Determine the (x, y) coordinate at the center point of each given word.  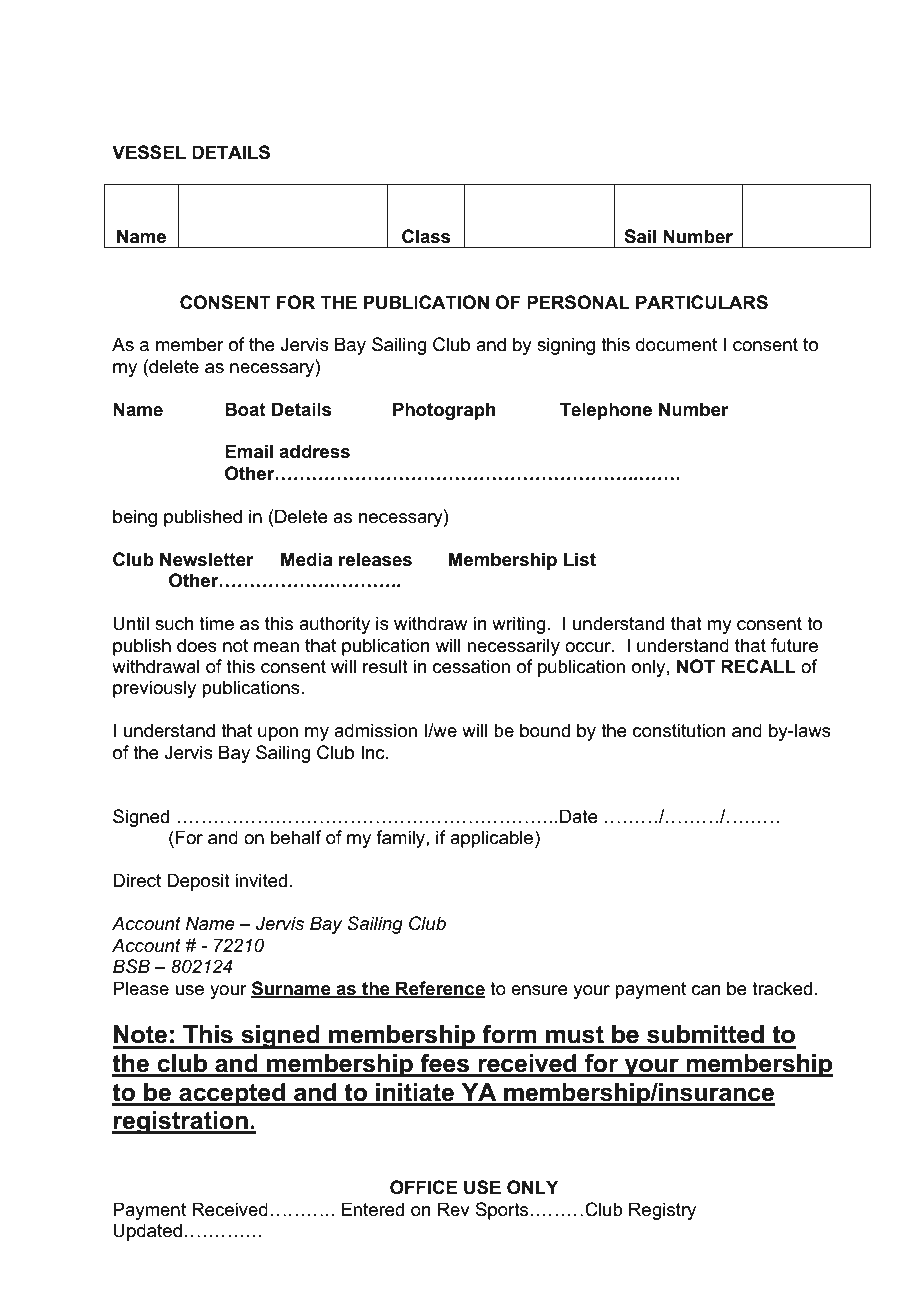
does (197, 645)
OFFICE (423, 1187)
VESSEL (149, 152)
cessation (471, 666)
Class (426, 236)
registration (181, 1123)
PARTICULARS (702, 302)
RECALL (758, 666)
